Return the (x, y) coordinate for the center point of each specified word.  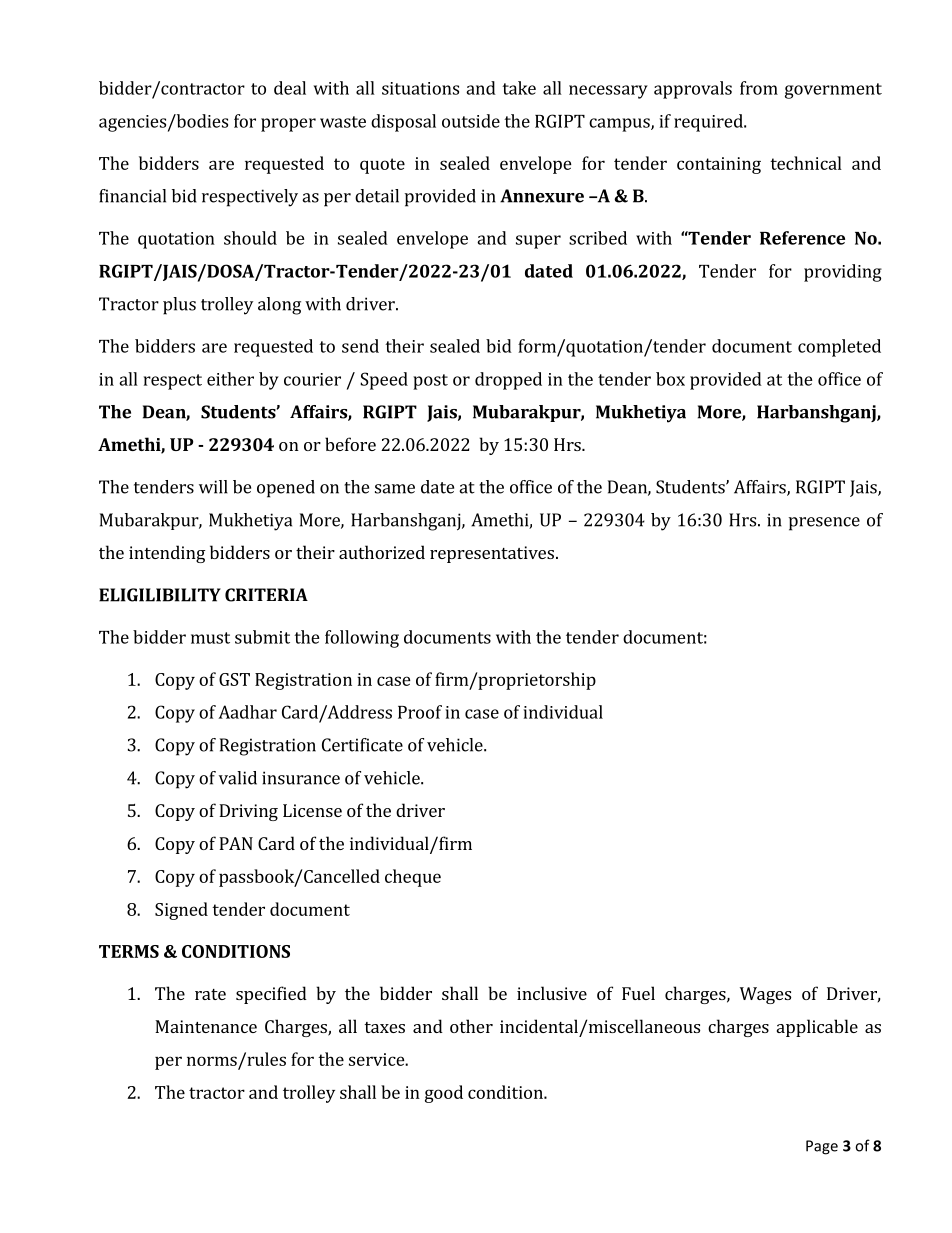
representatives (492, 554)
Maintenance (206, 1026)
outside (471, 121)
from (759, 88)
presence (824, 524)
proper (288, 125)
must (210, 638)
